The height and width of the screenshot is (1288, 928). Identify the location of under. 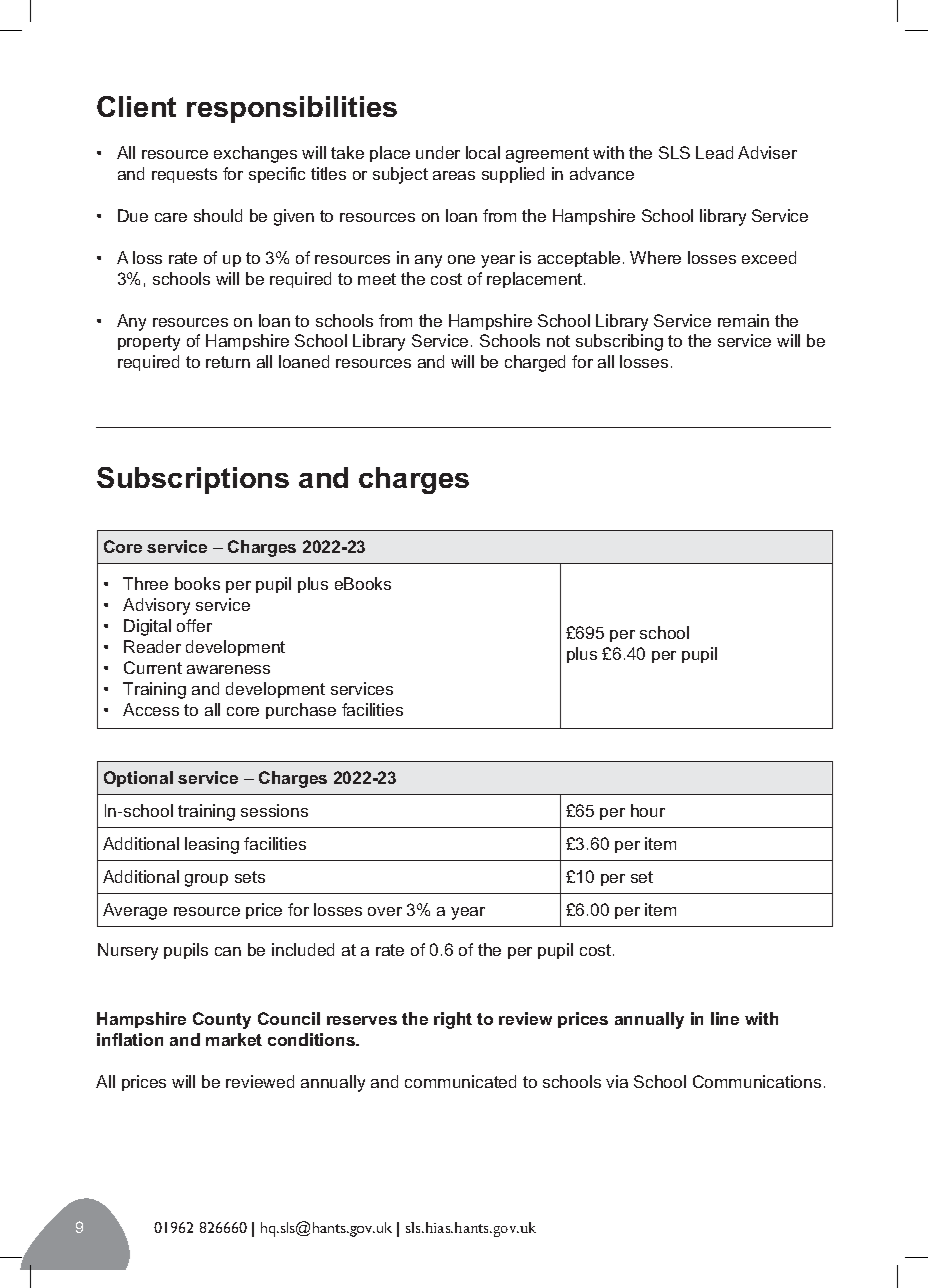
(438, 152).
